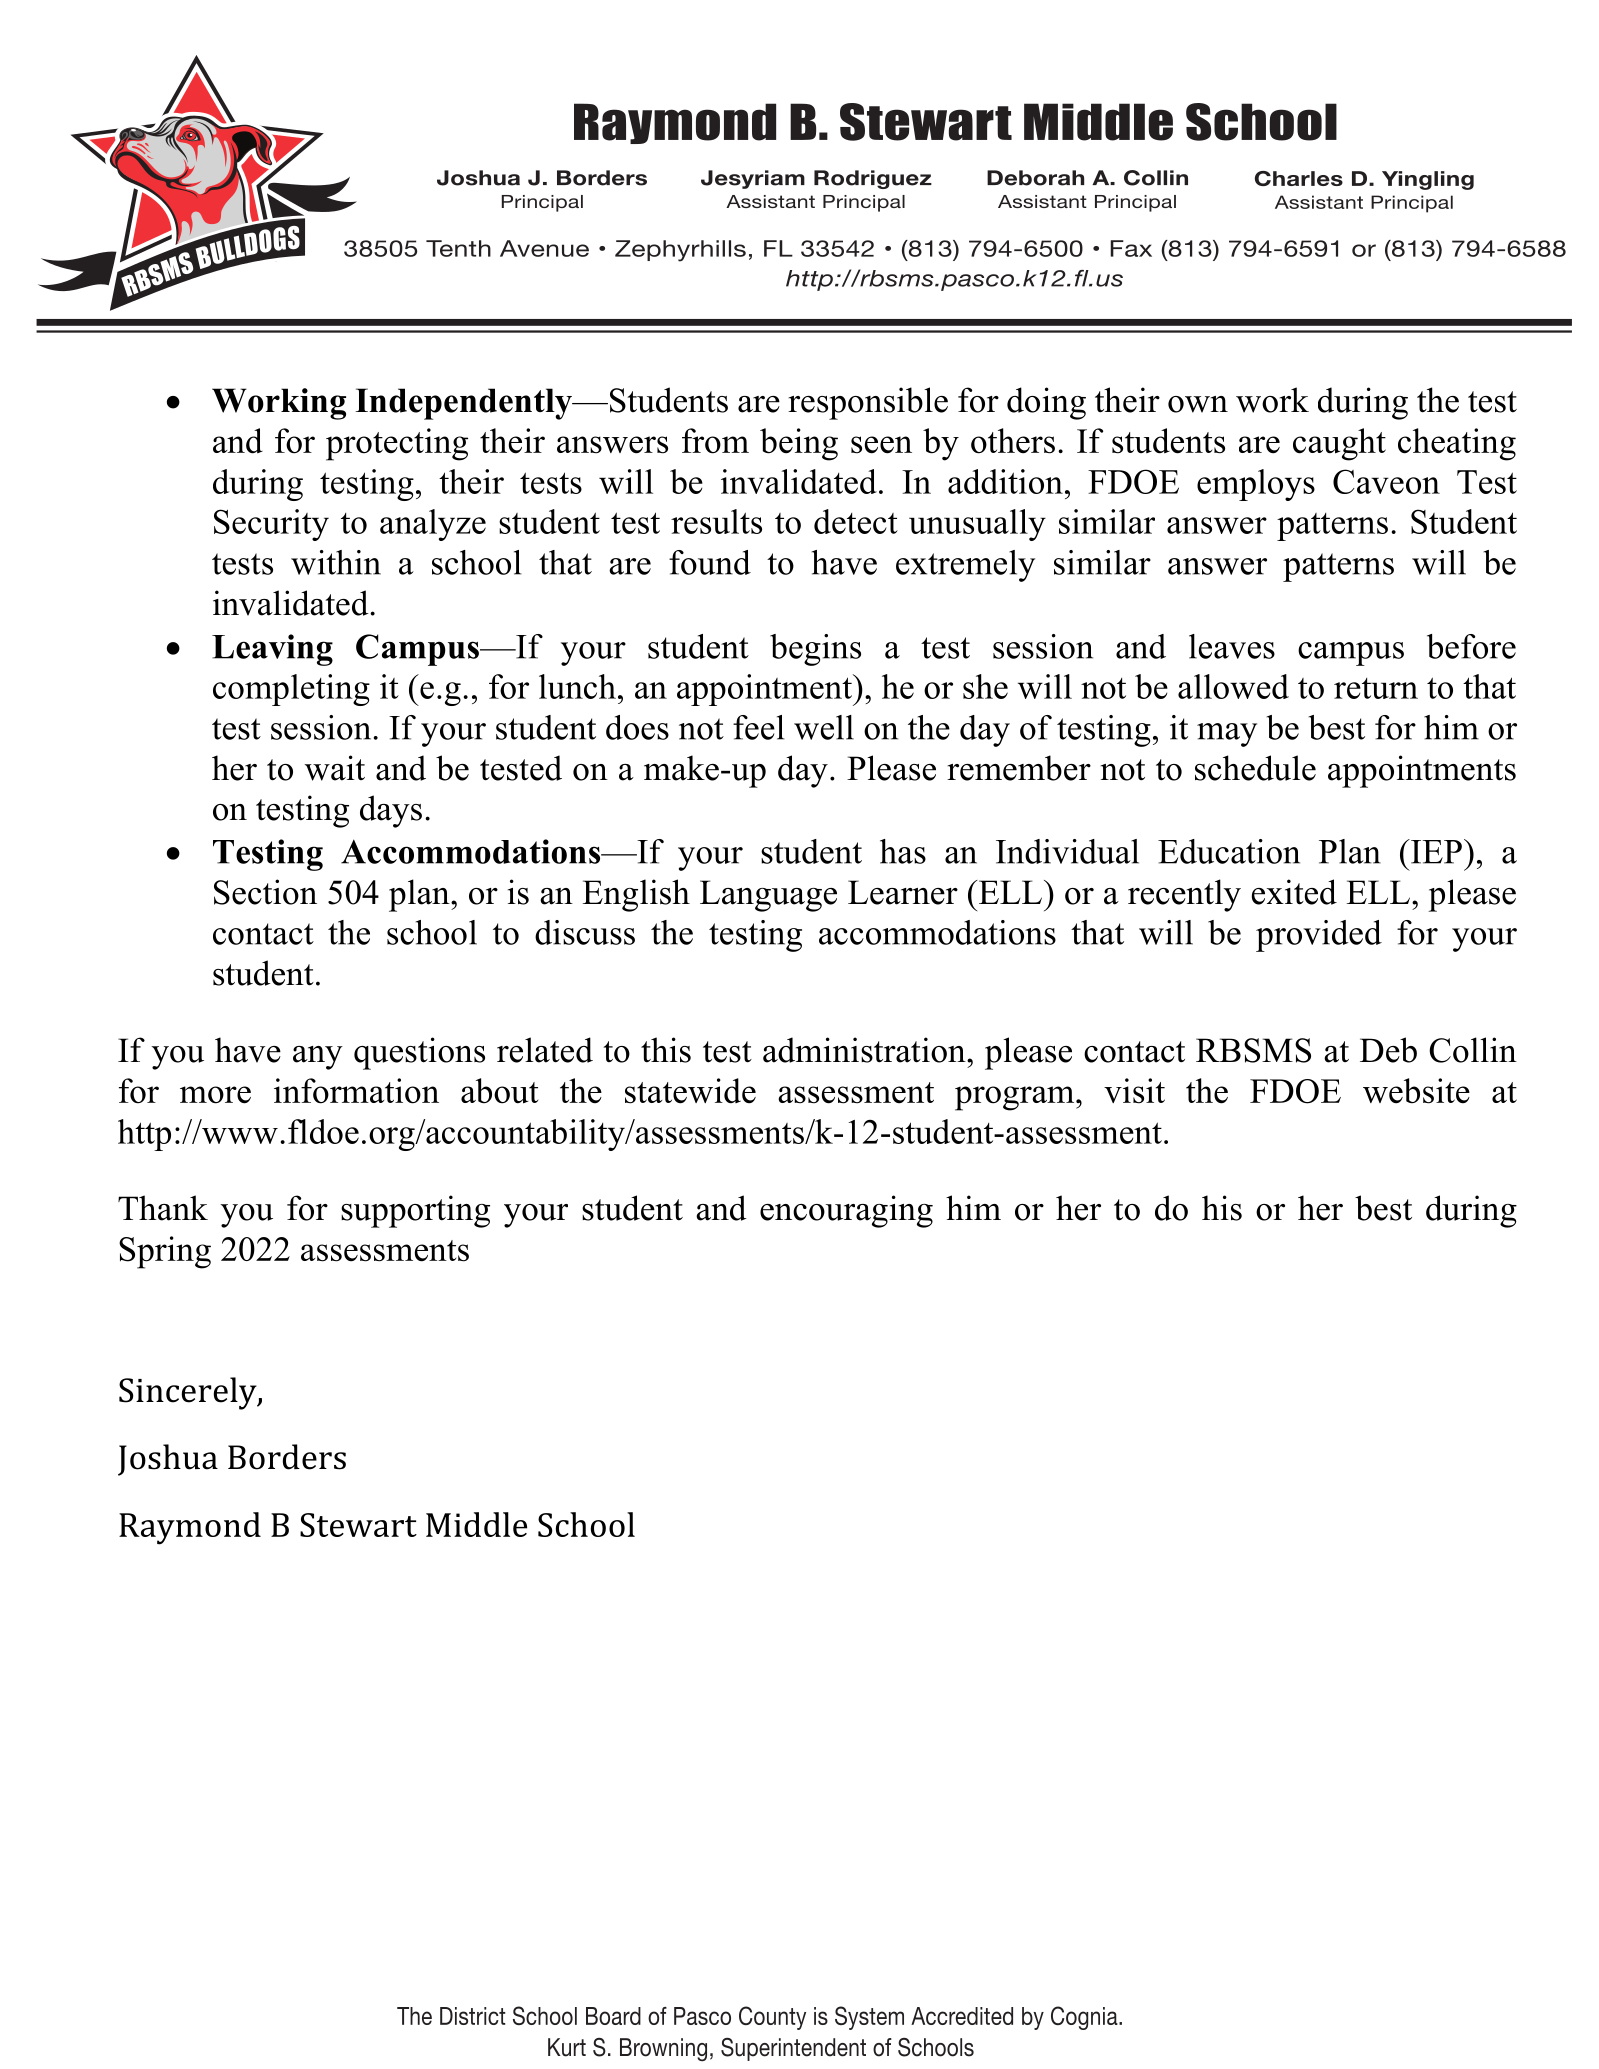 This screenshot has height=2069, width=1599. I want to click on website, so click(1416, 1091).
